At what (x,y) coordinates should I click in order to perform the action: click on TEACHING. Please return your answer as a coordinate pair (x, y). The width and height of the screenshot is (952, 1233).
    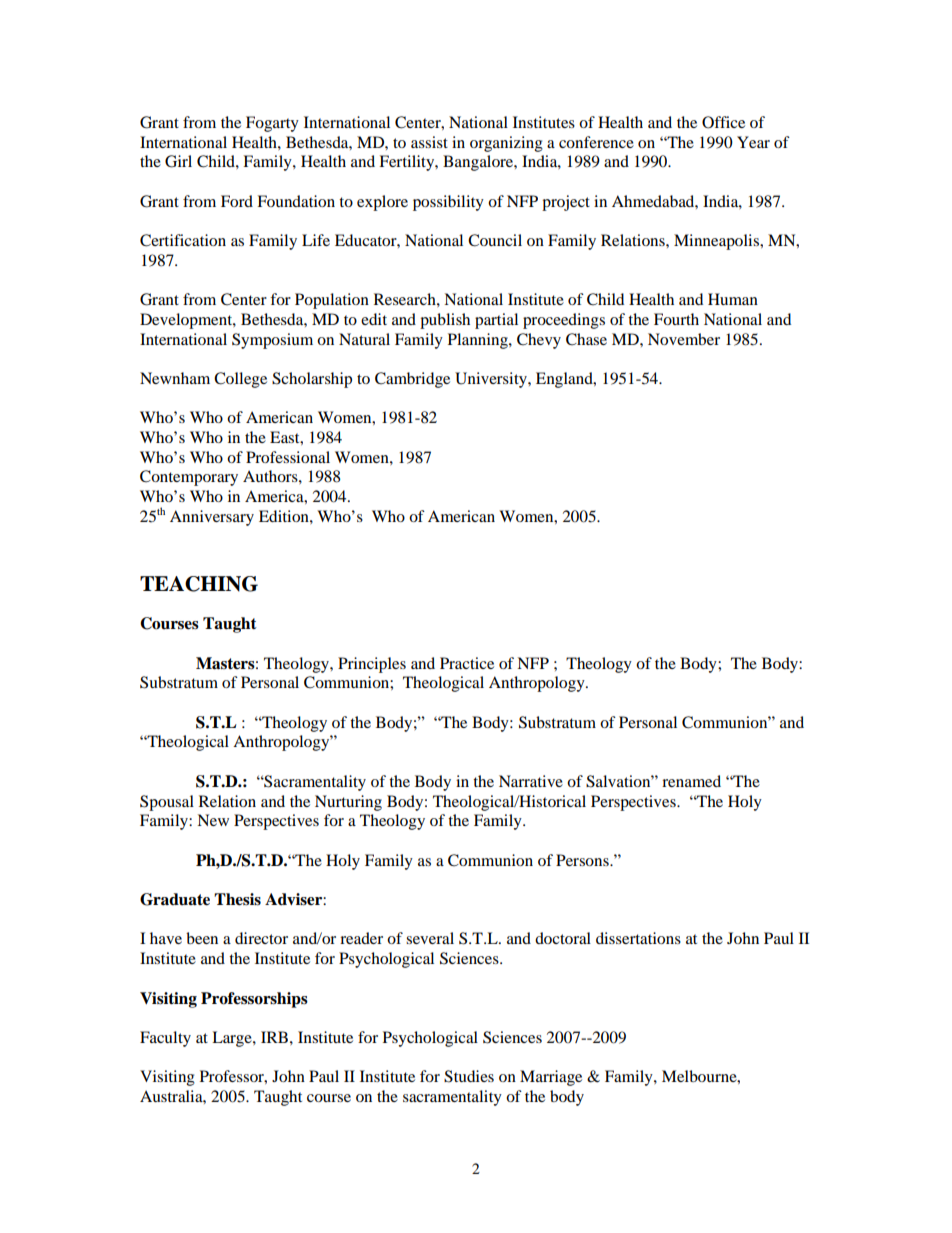
    Looking at the image, I should click on (199, 584).
